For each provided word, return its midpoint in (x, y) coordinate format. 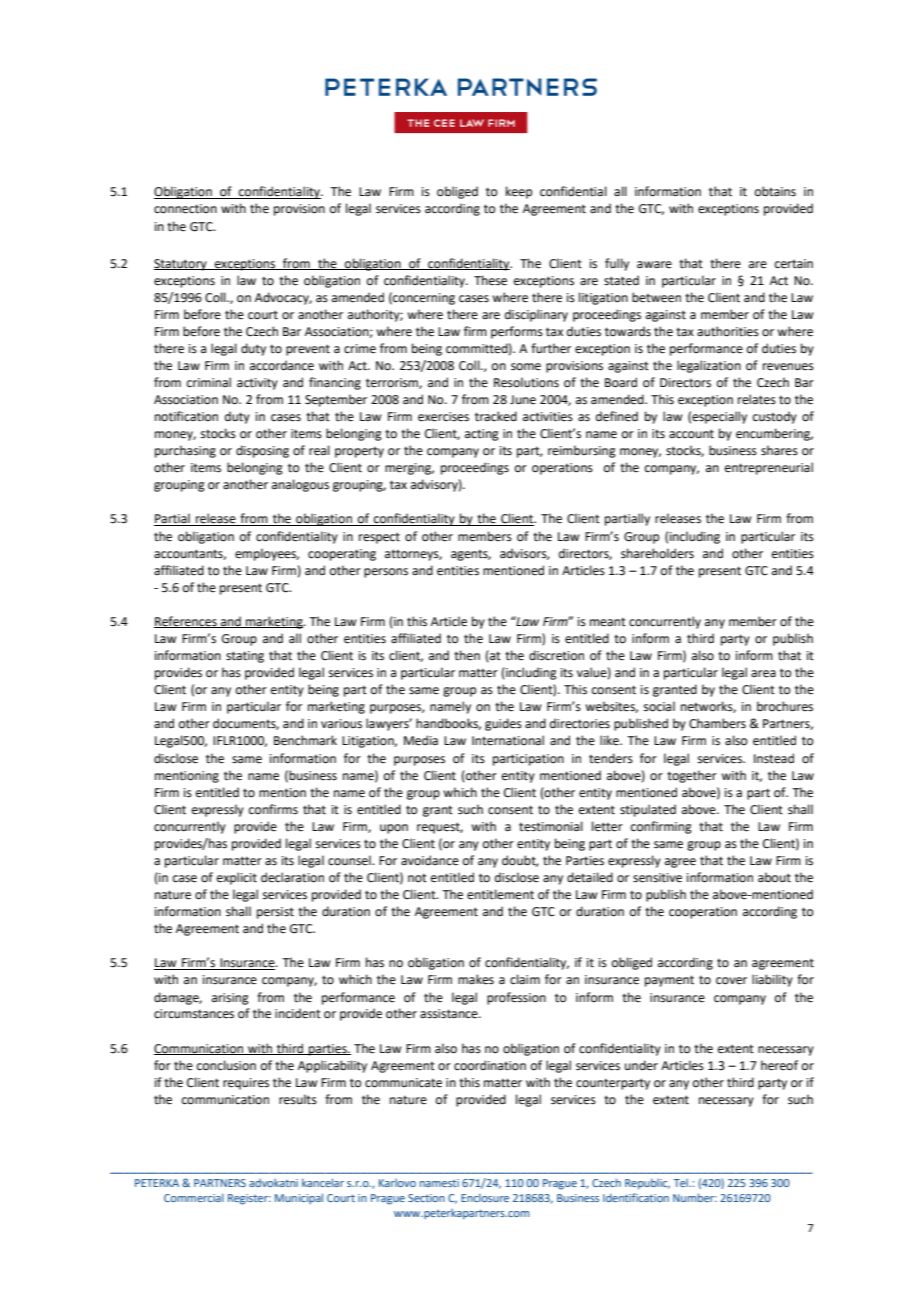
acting (482, 435)
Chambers (717, 723)
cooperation (703, 913)
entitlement (500, 894)
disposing (262, 451)
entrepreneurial (769, 468)
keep (519, 192)
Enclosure (485, 1197)
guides (503, 724)
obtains (775, 191)
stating (245, 657)
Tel (682, 1183)
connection (185, 209)
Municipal (299, 1198)
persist (275, 913)
